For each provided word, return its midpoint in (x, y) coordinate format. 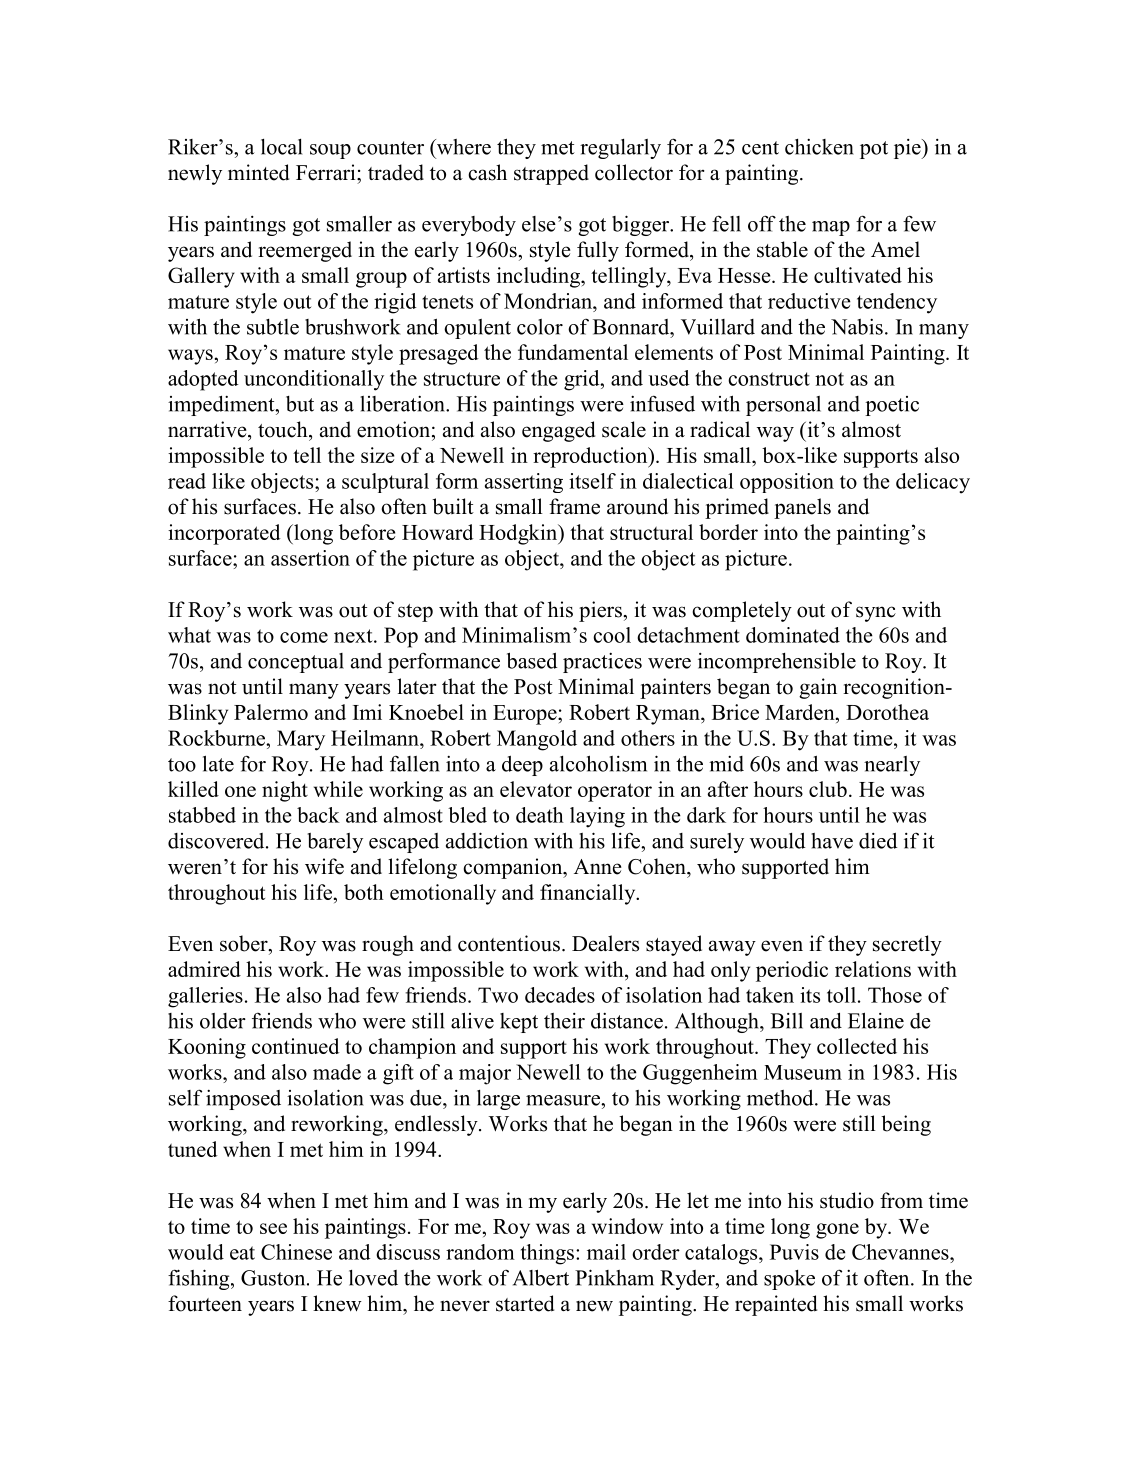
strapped (551, 174)
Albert (541, 1277)
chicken (819, 147)
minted (258, 172)
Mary (301, 740)
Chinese (296, 1252)
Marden (801, 712)
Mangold (537, 740)
